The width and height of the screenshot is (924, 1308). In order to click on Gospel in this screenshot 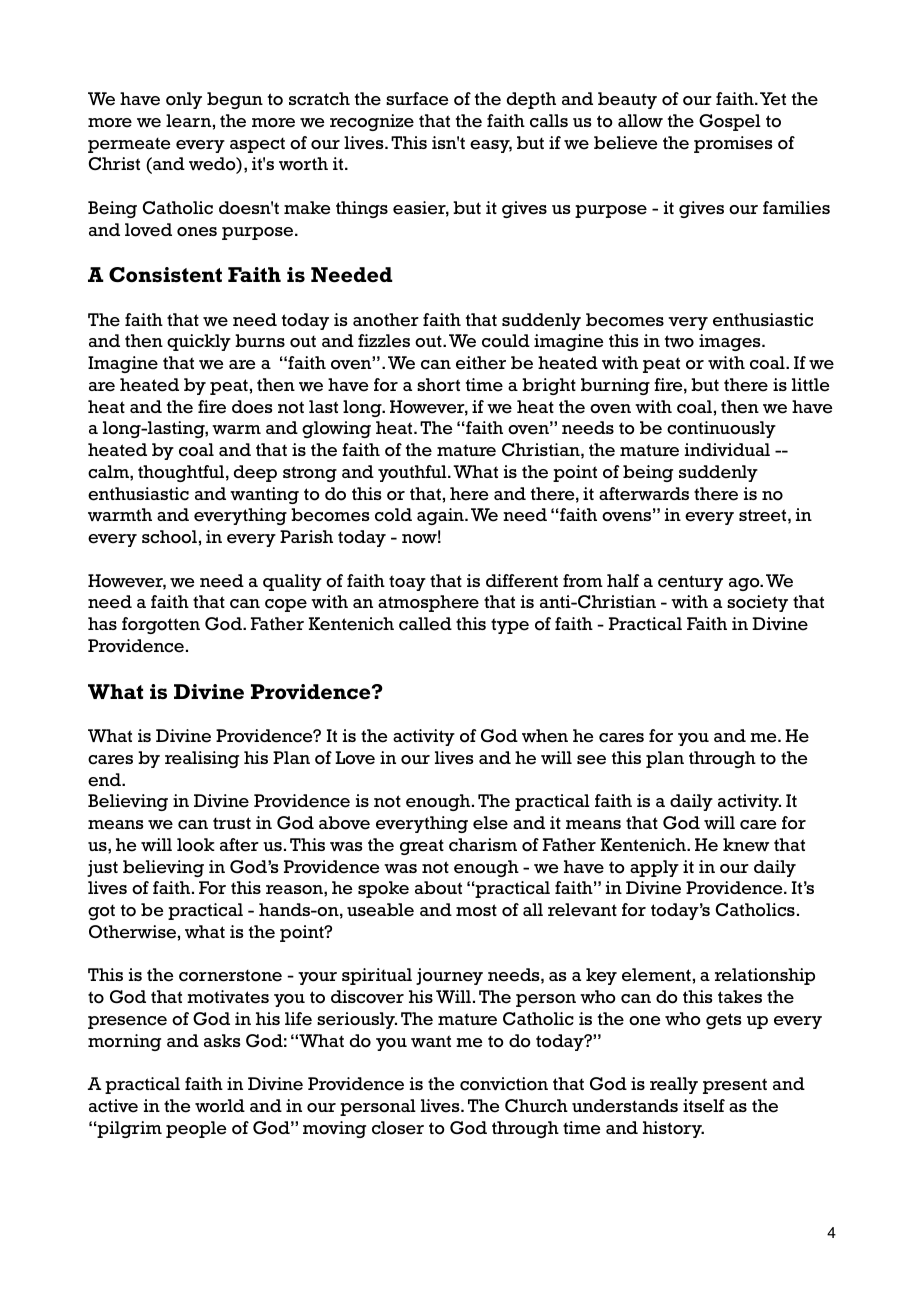, I will do `click(730, 122)`.
